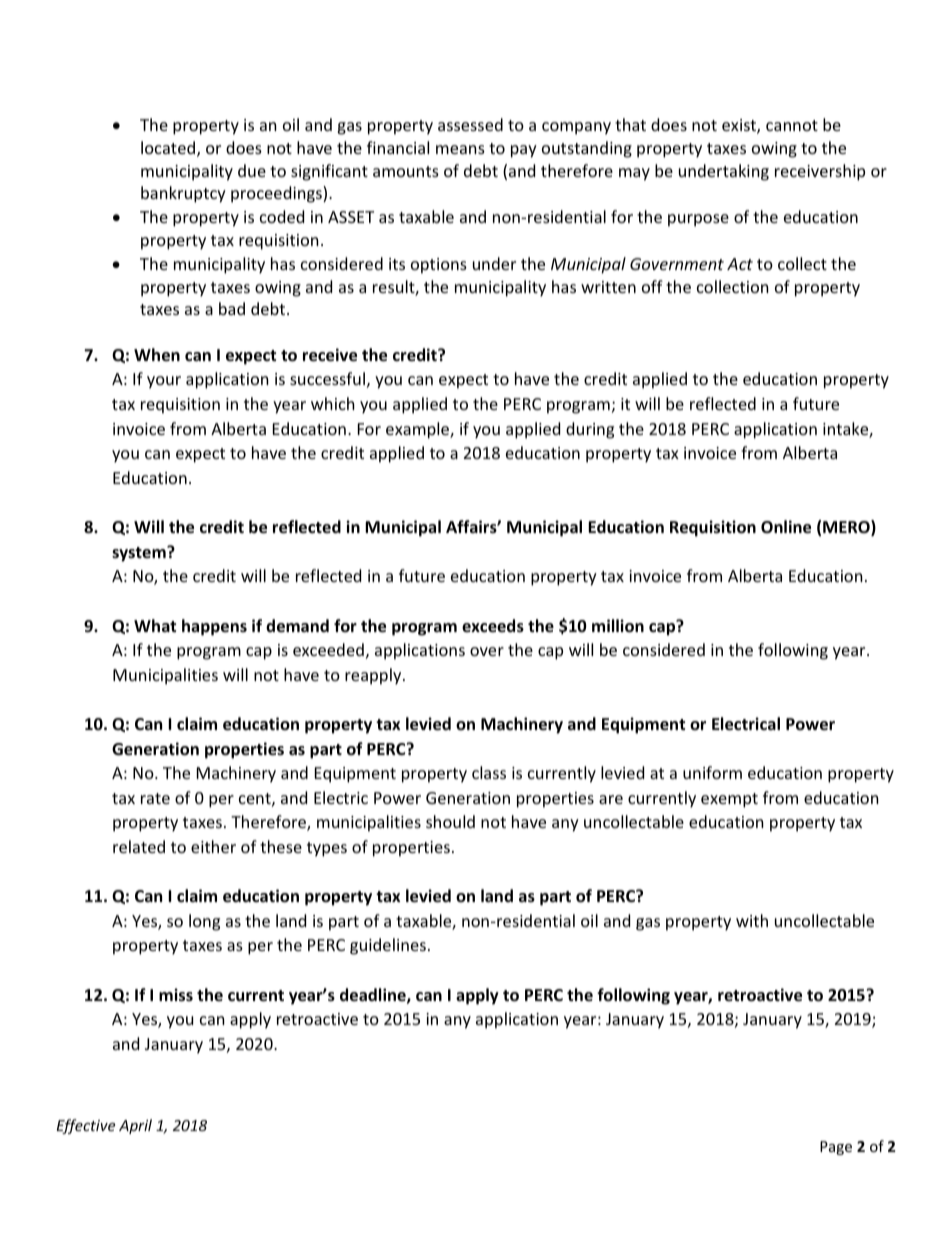 The height and width of the screenshot is (1233, 952). What do you see at coordinates (493, 626) in the screenshot?
I see `exceeds` at bounding box center [493, 626].
